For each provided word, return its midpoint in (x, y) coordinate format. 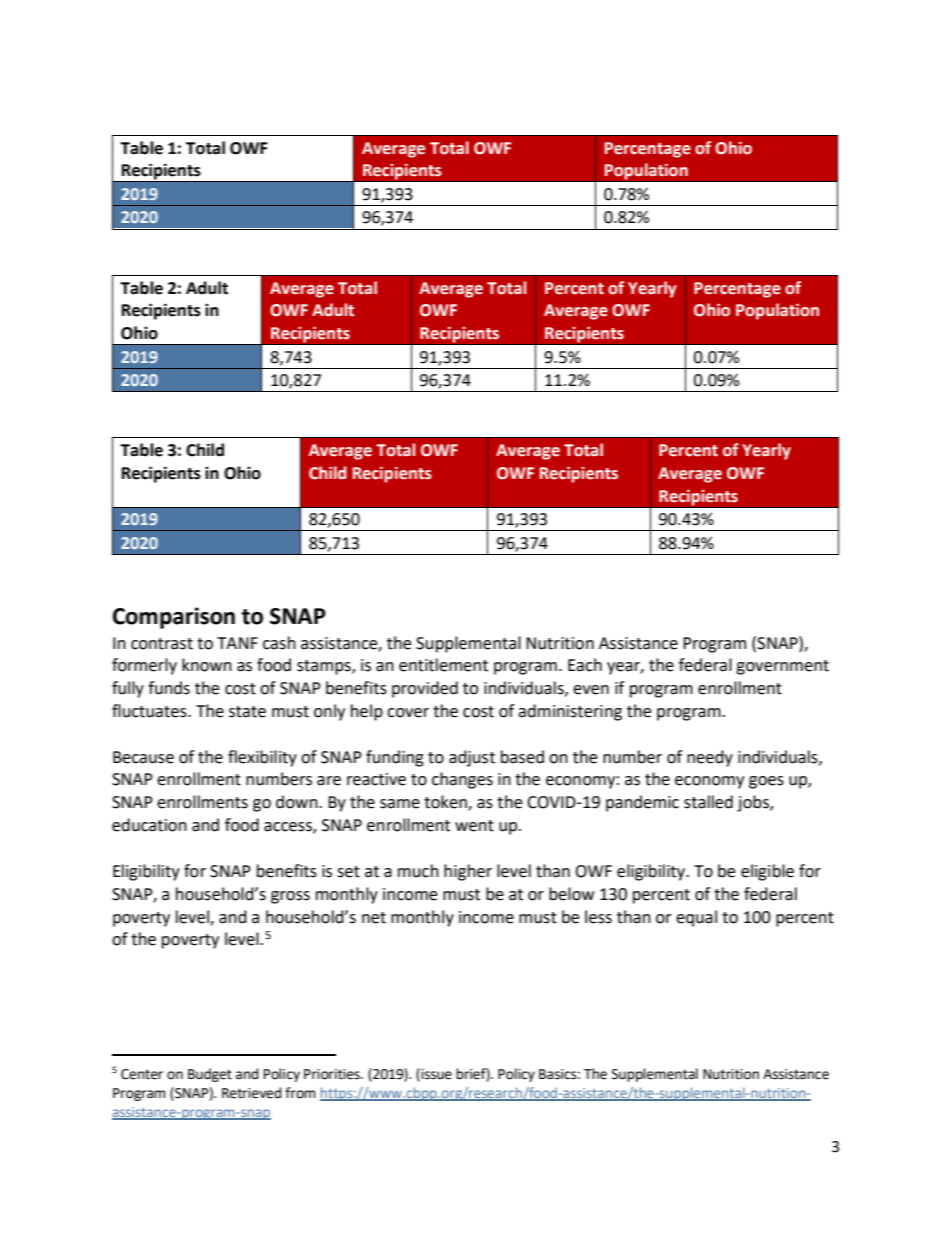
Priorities (333, 1074)
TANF (237, 643)
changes (462, 780)
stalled (708, 802)
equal (696, 918)
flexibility (262, 758)
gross (290, 897)
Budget (210, 1075)
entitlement (443, 665)
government (782, 667)
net (374, 918)
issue (435, 1074)
